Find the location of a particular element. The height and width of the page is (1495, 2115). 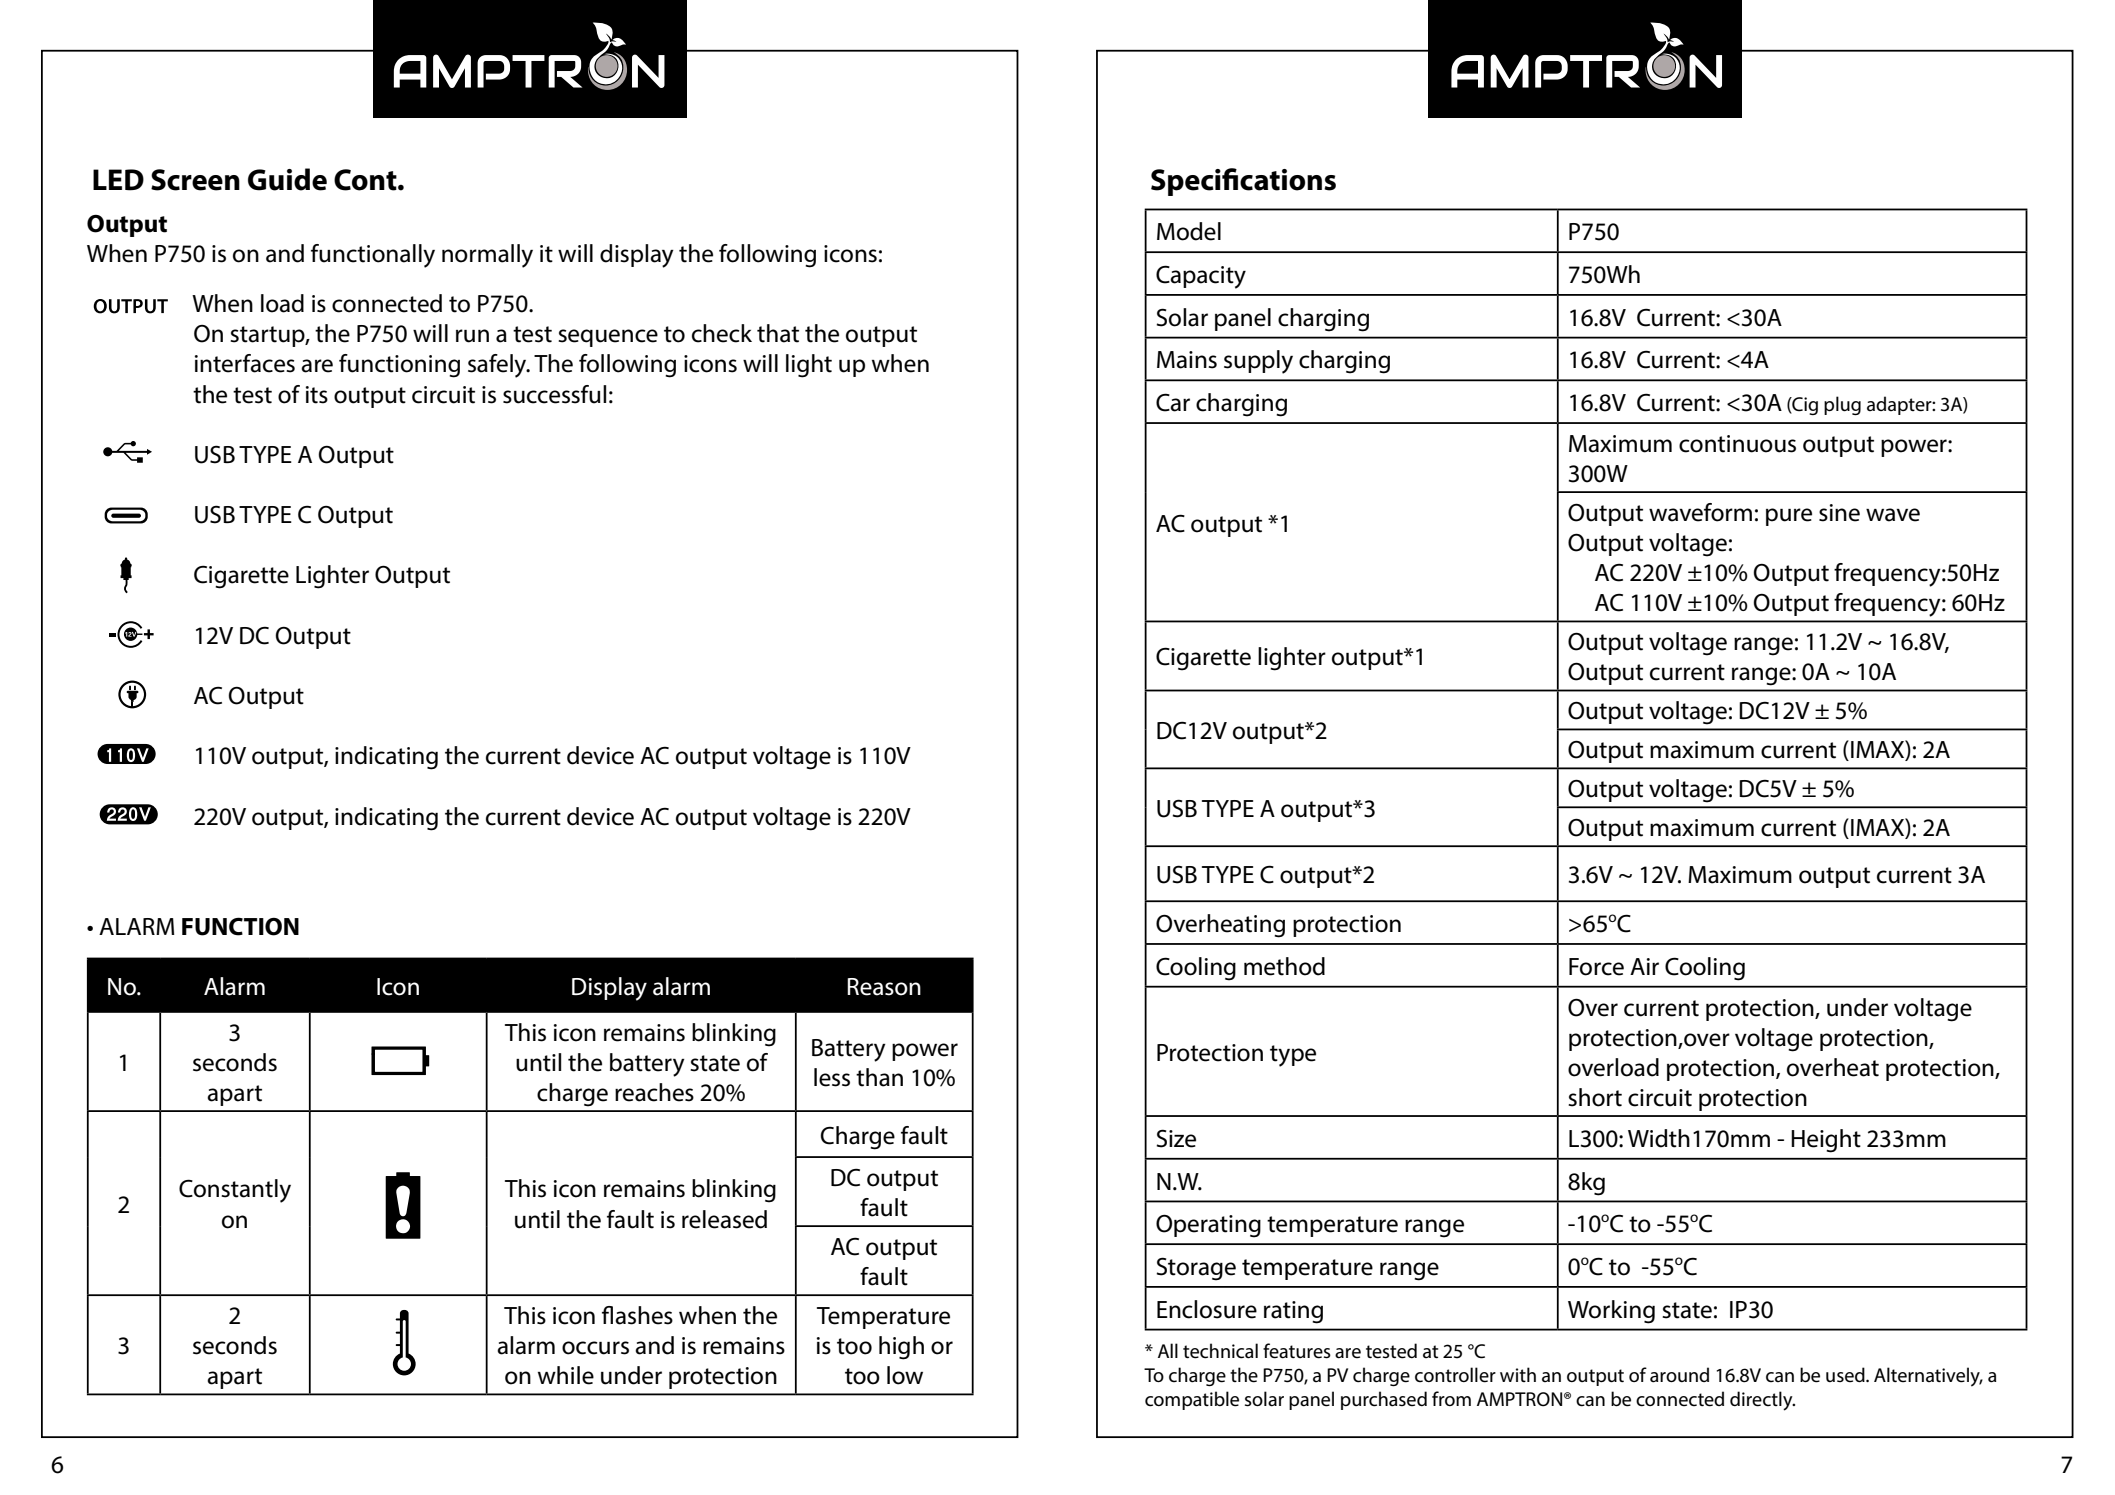

its is located at coordinates (317, 395).
